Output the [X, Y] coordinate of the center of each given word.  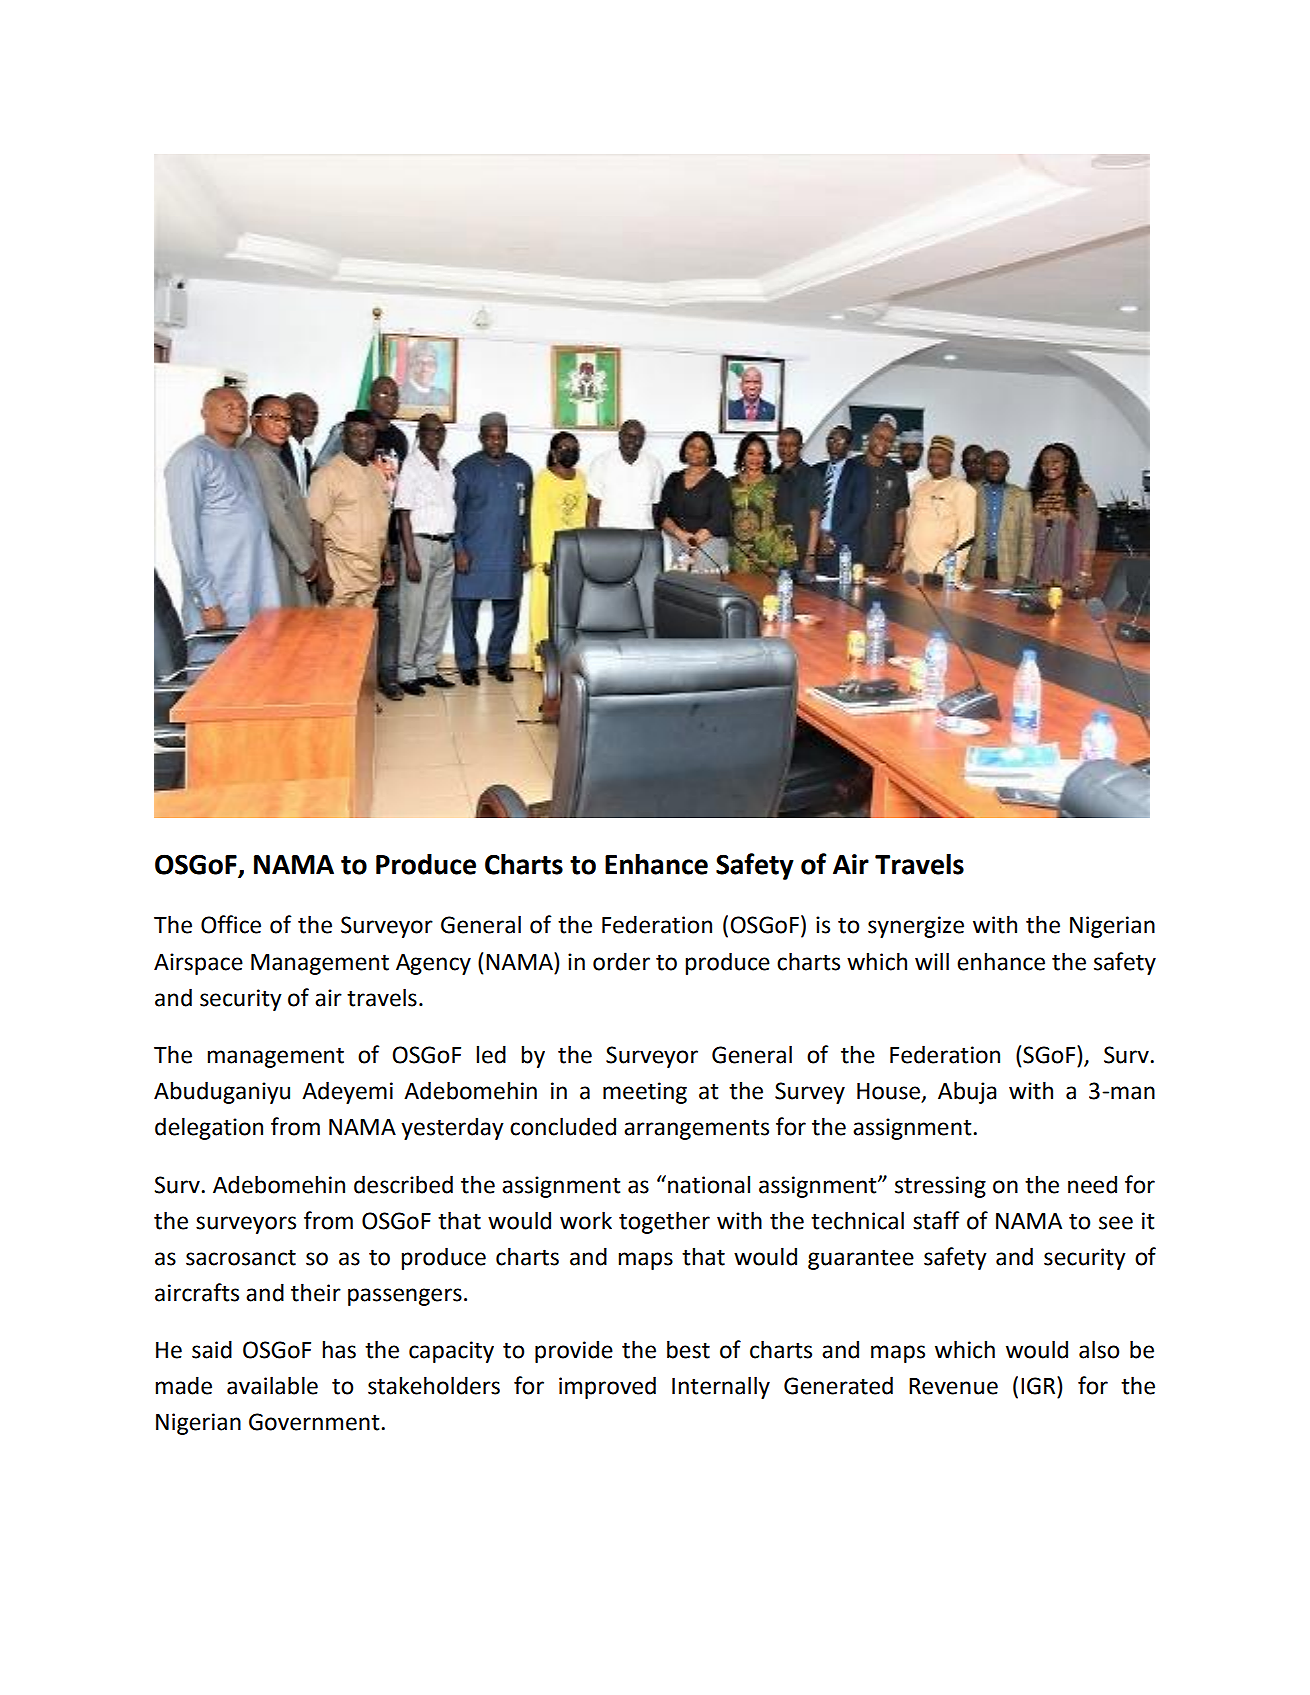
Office [231, 924]
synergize [916, 927]
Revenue [953, 1386]
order [621, 961]
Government [315, 1422]
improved [607, 1387]
